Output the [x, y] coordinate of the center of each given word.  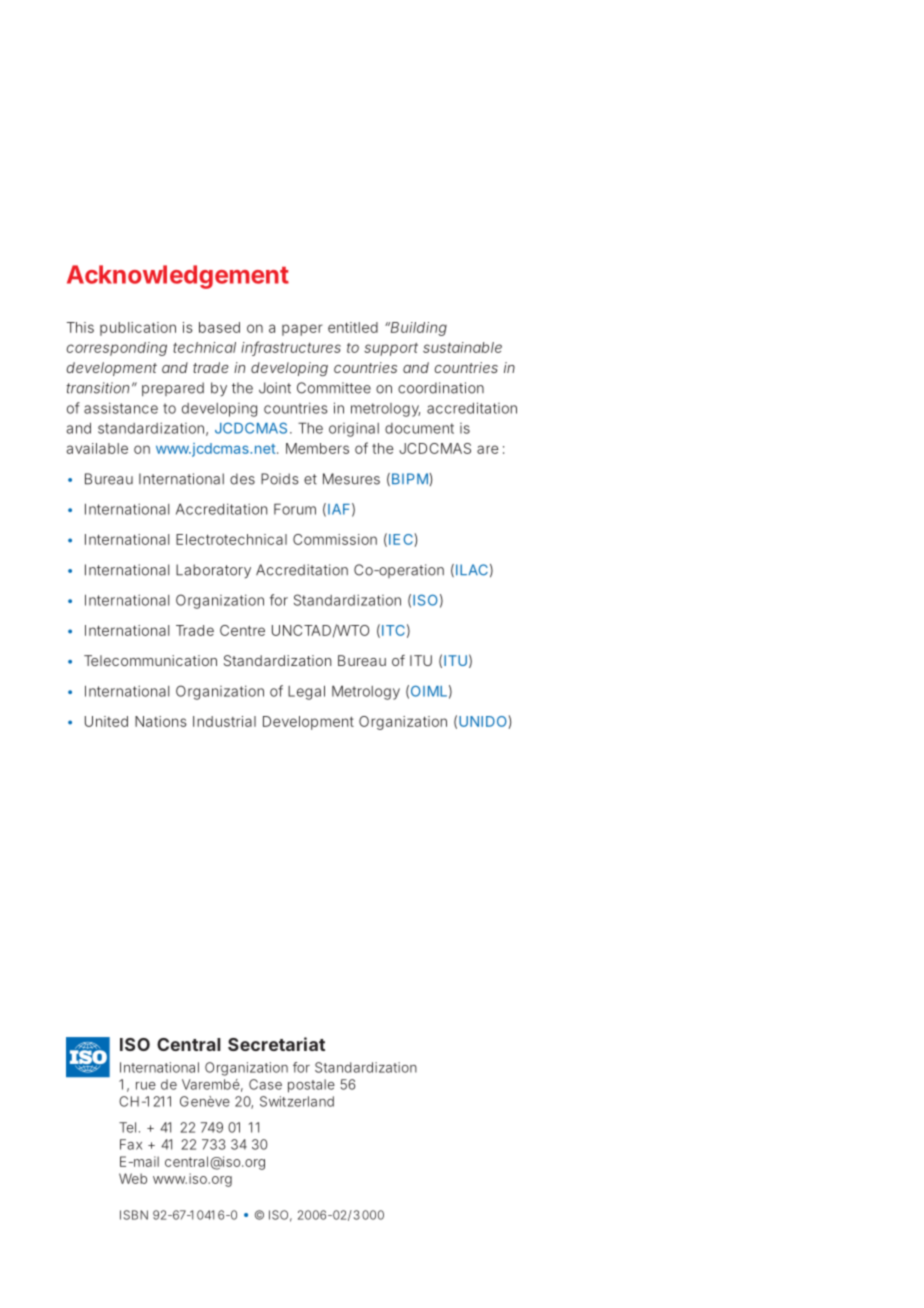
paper [302, 330]
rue [146, 1086]
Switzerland [297, 1101]
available [97, 448]
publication [138, 329]
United [106, 721]
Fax [131, 1144]
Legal [306, 692]
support [391, 349]
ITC [393, 630]
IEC [402, 540]
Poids [279, 479]
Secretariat [276, 1044]
